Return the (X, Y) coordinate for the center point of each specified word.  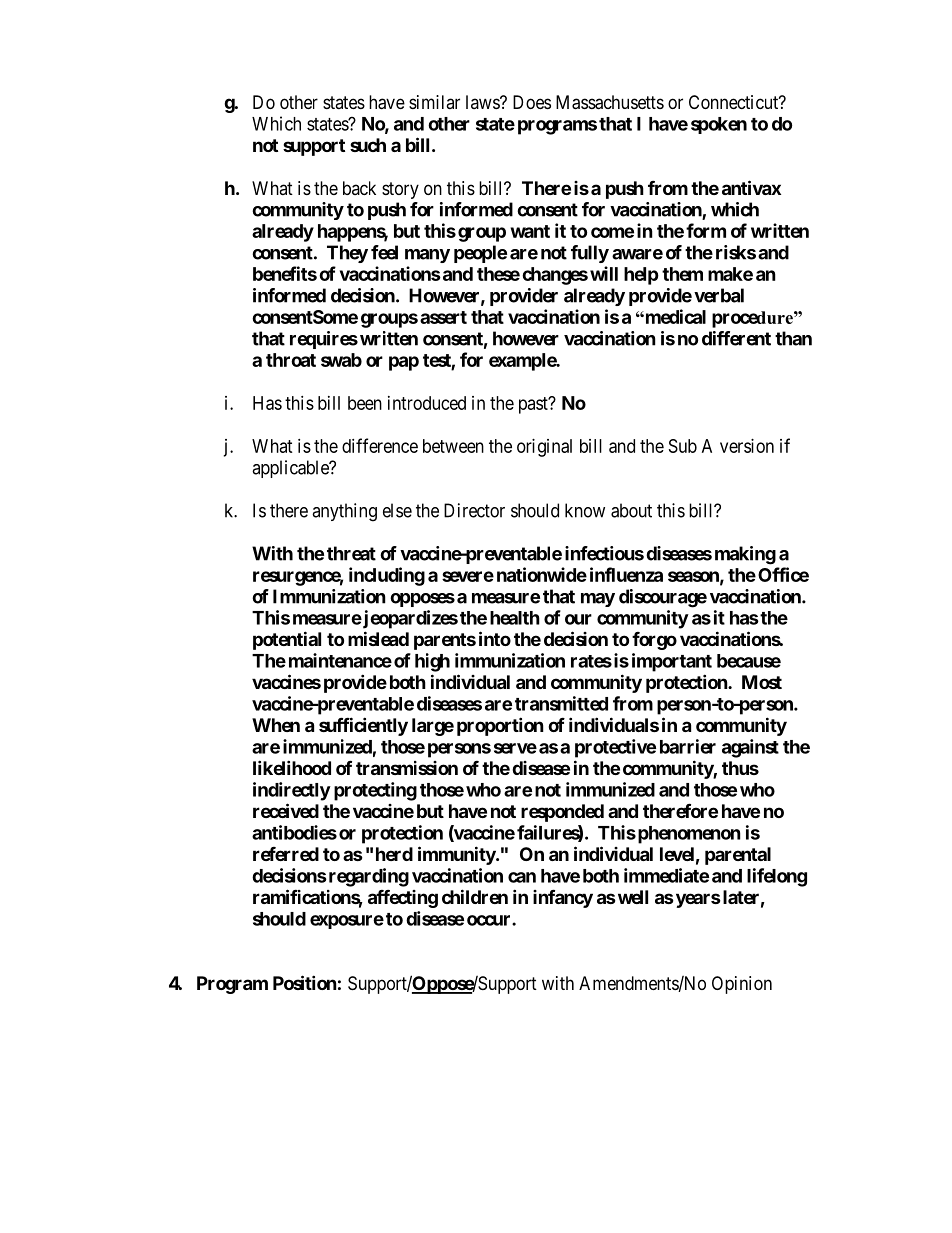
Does (532, 102)
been (365, 403)
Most (762, 682)
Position (305, 982)
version (747, 446)
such (368, 145)
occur (490, 920)
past (534, 405)
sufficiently (363, 726)
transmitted (561, 703)
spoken (719, 125)
